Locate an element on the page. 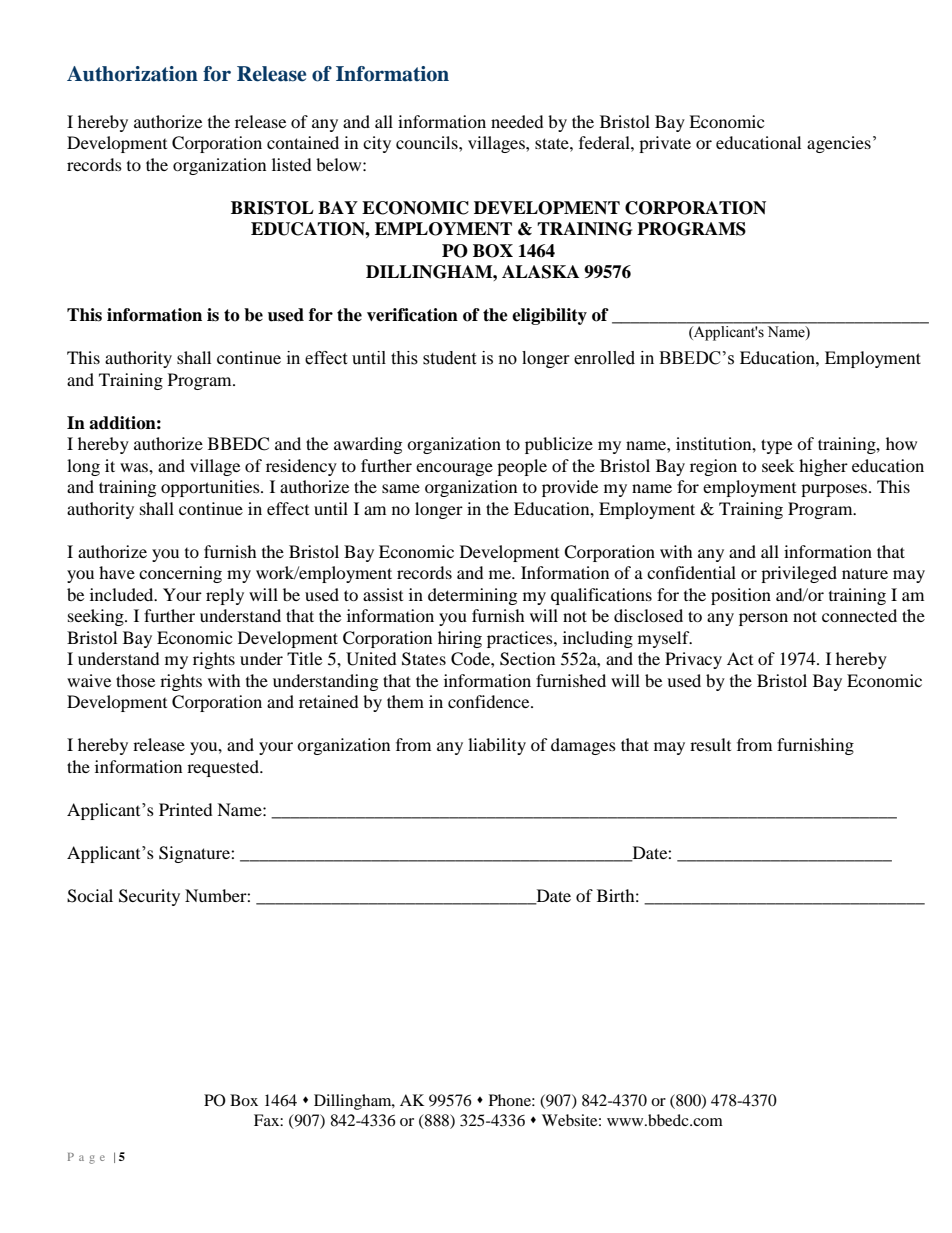 The image size is (952, 1233). purposes is located at coordinates (835, 490).
